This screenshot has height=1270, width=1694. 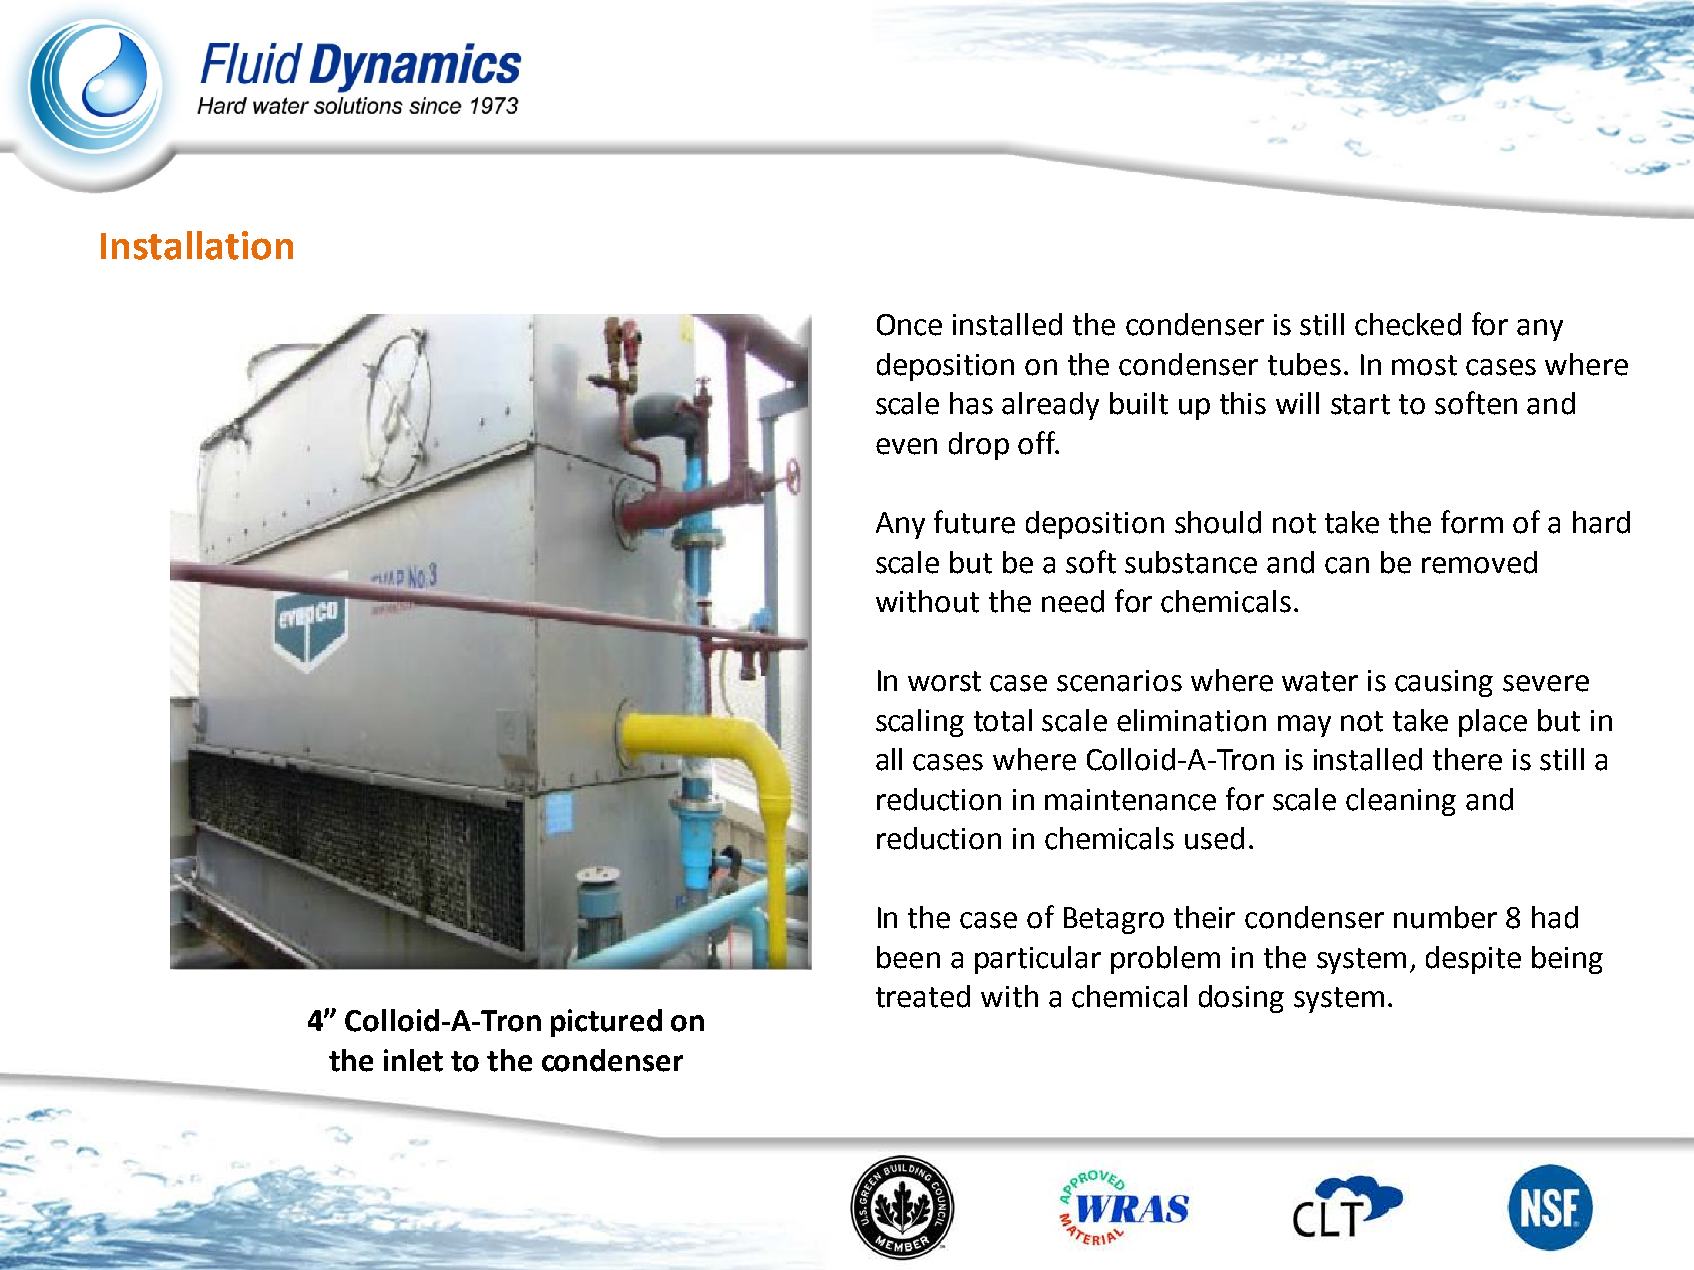 What do you see at coordinates (197, 245) in the screenshot?
I see `Installation` at bounding box center [197, 245].
